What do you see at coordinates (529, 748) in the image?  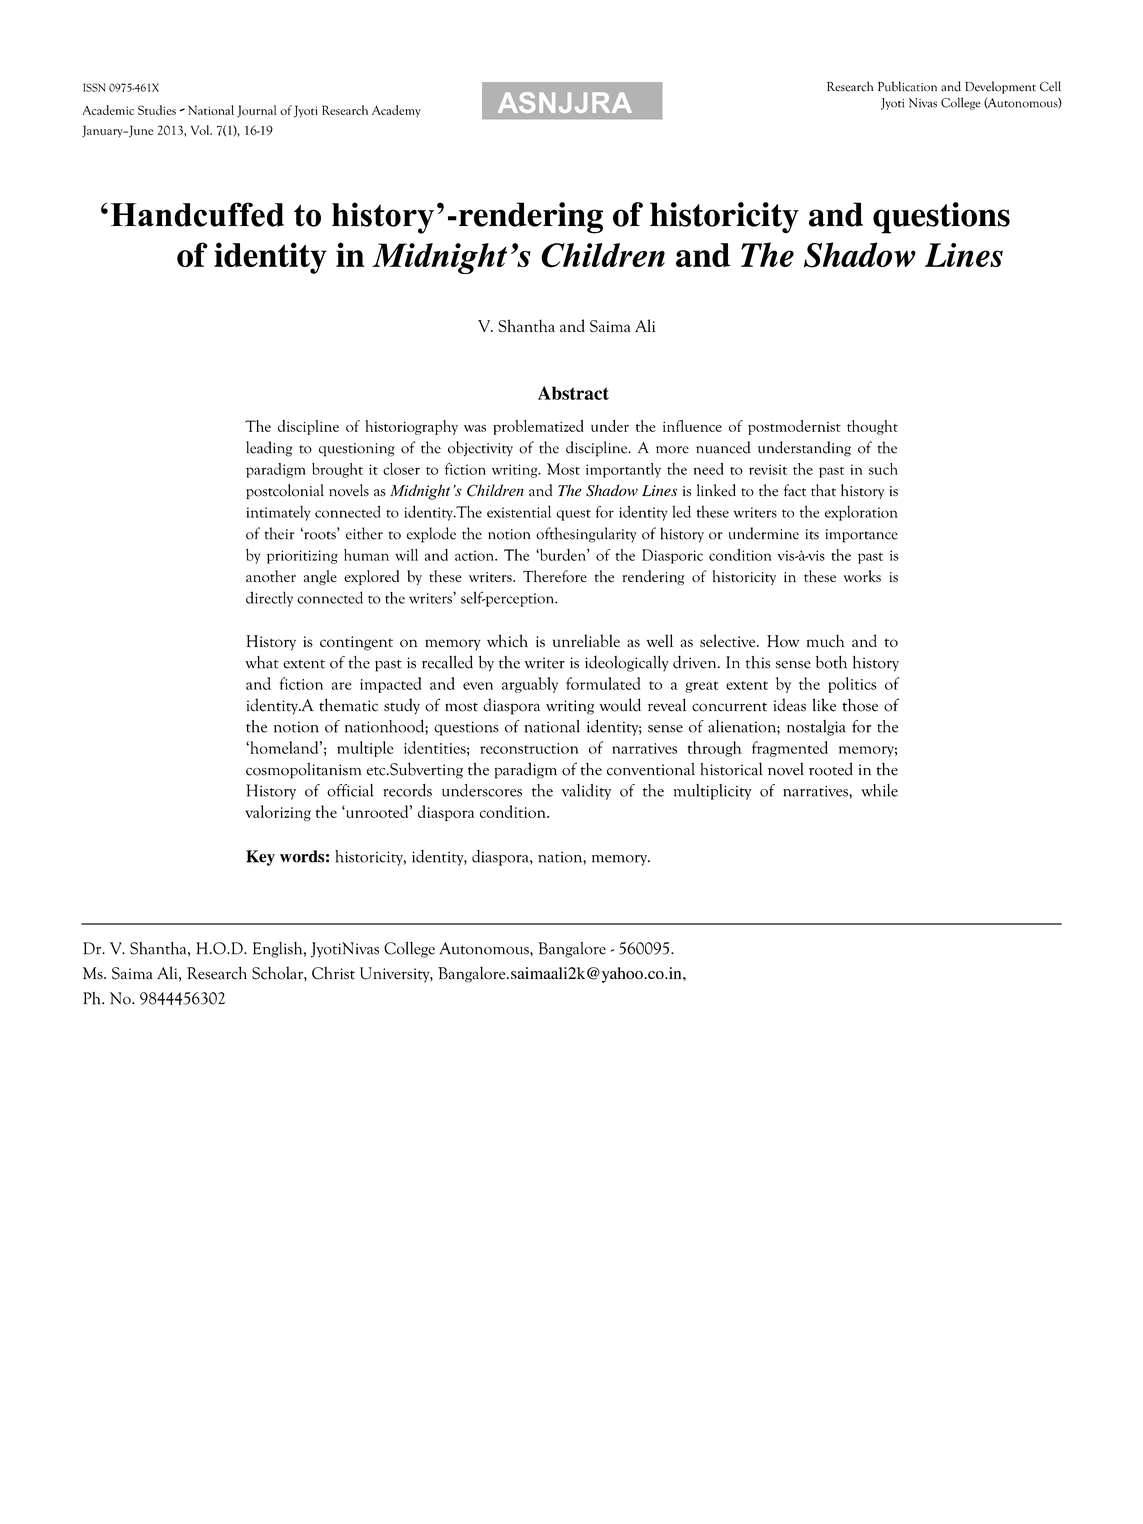 I see `reconstruction` at bounding box center [529, 748].
